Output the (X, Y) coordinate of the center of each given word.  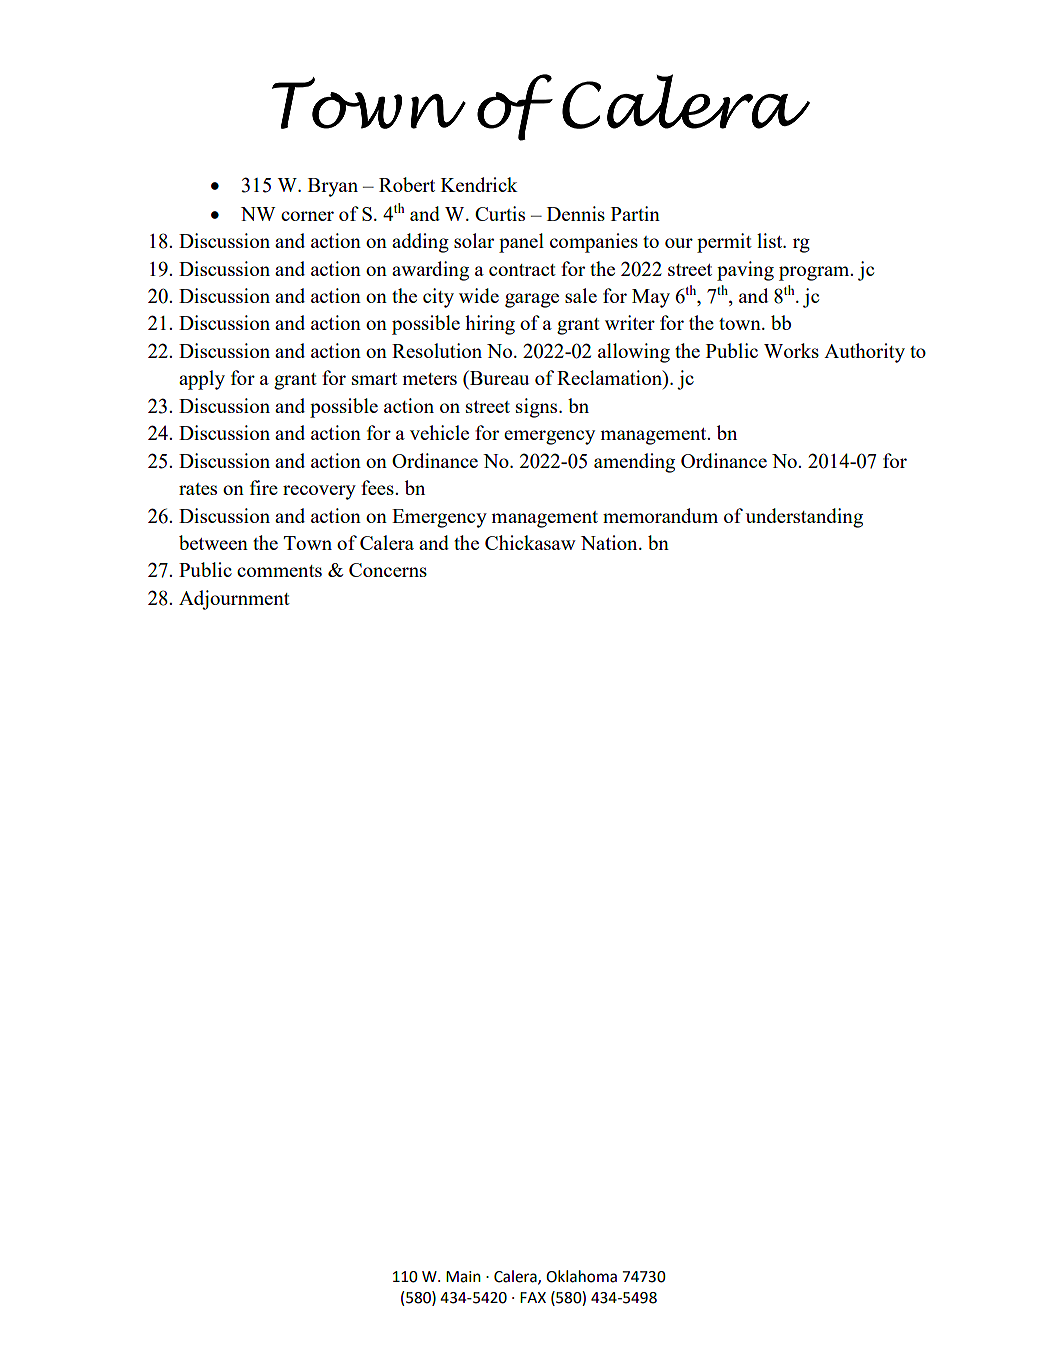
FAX (533, 1297)
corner (307, 216)
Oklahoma (581, 1276)
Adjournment (234, 600)
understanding (804, 518)
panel (521, 243)
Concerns (388, 570)
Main (463, 1277)
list (771, 240)
